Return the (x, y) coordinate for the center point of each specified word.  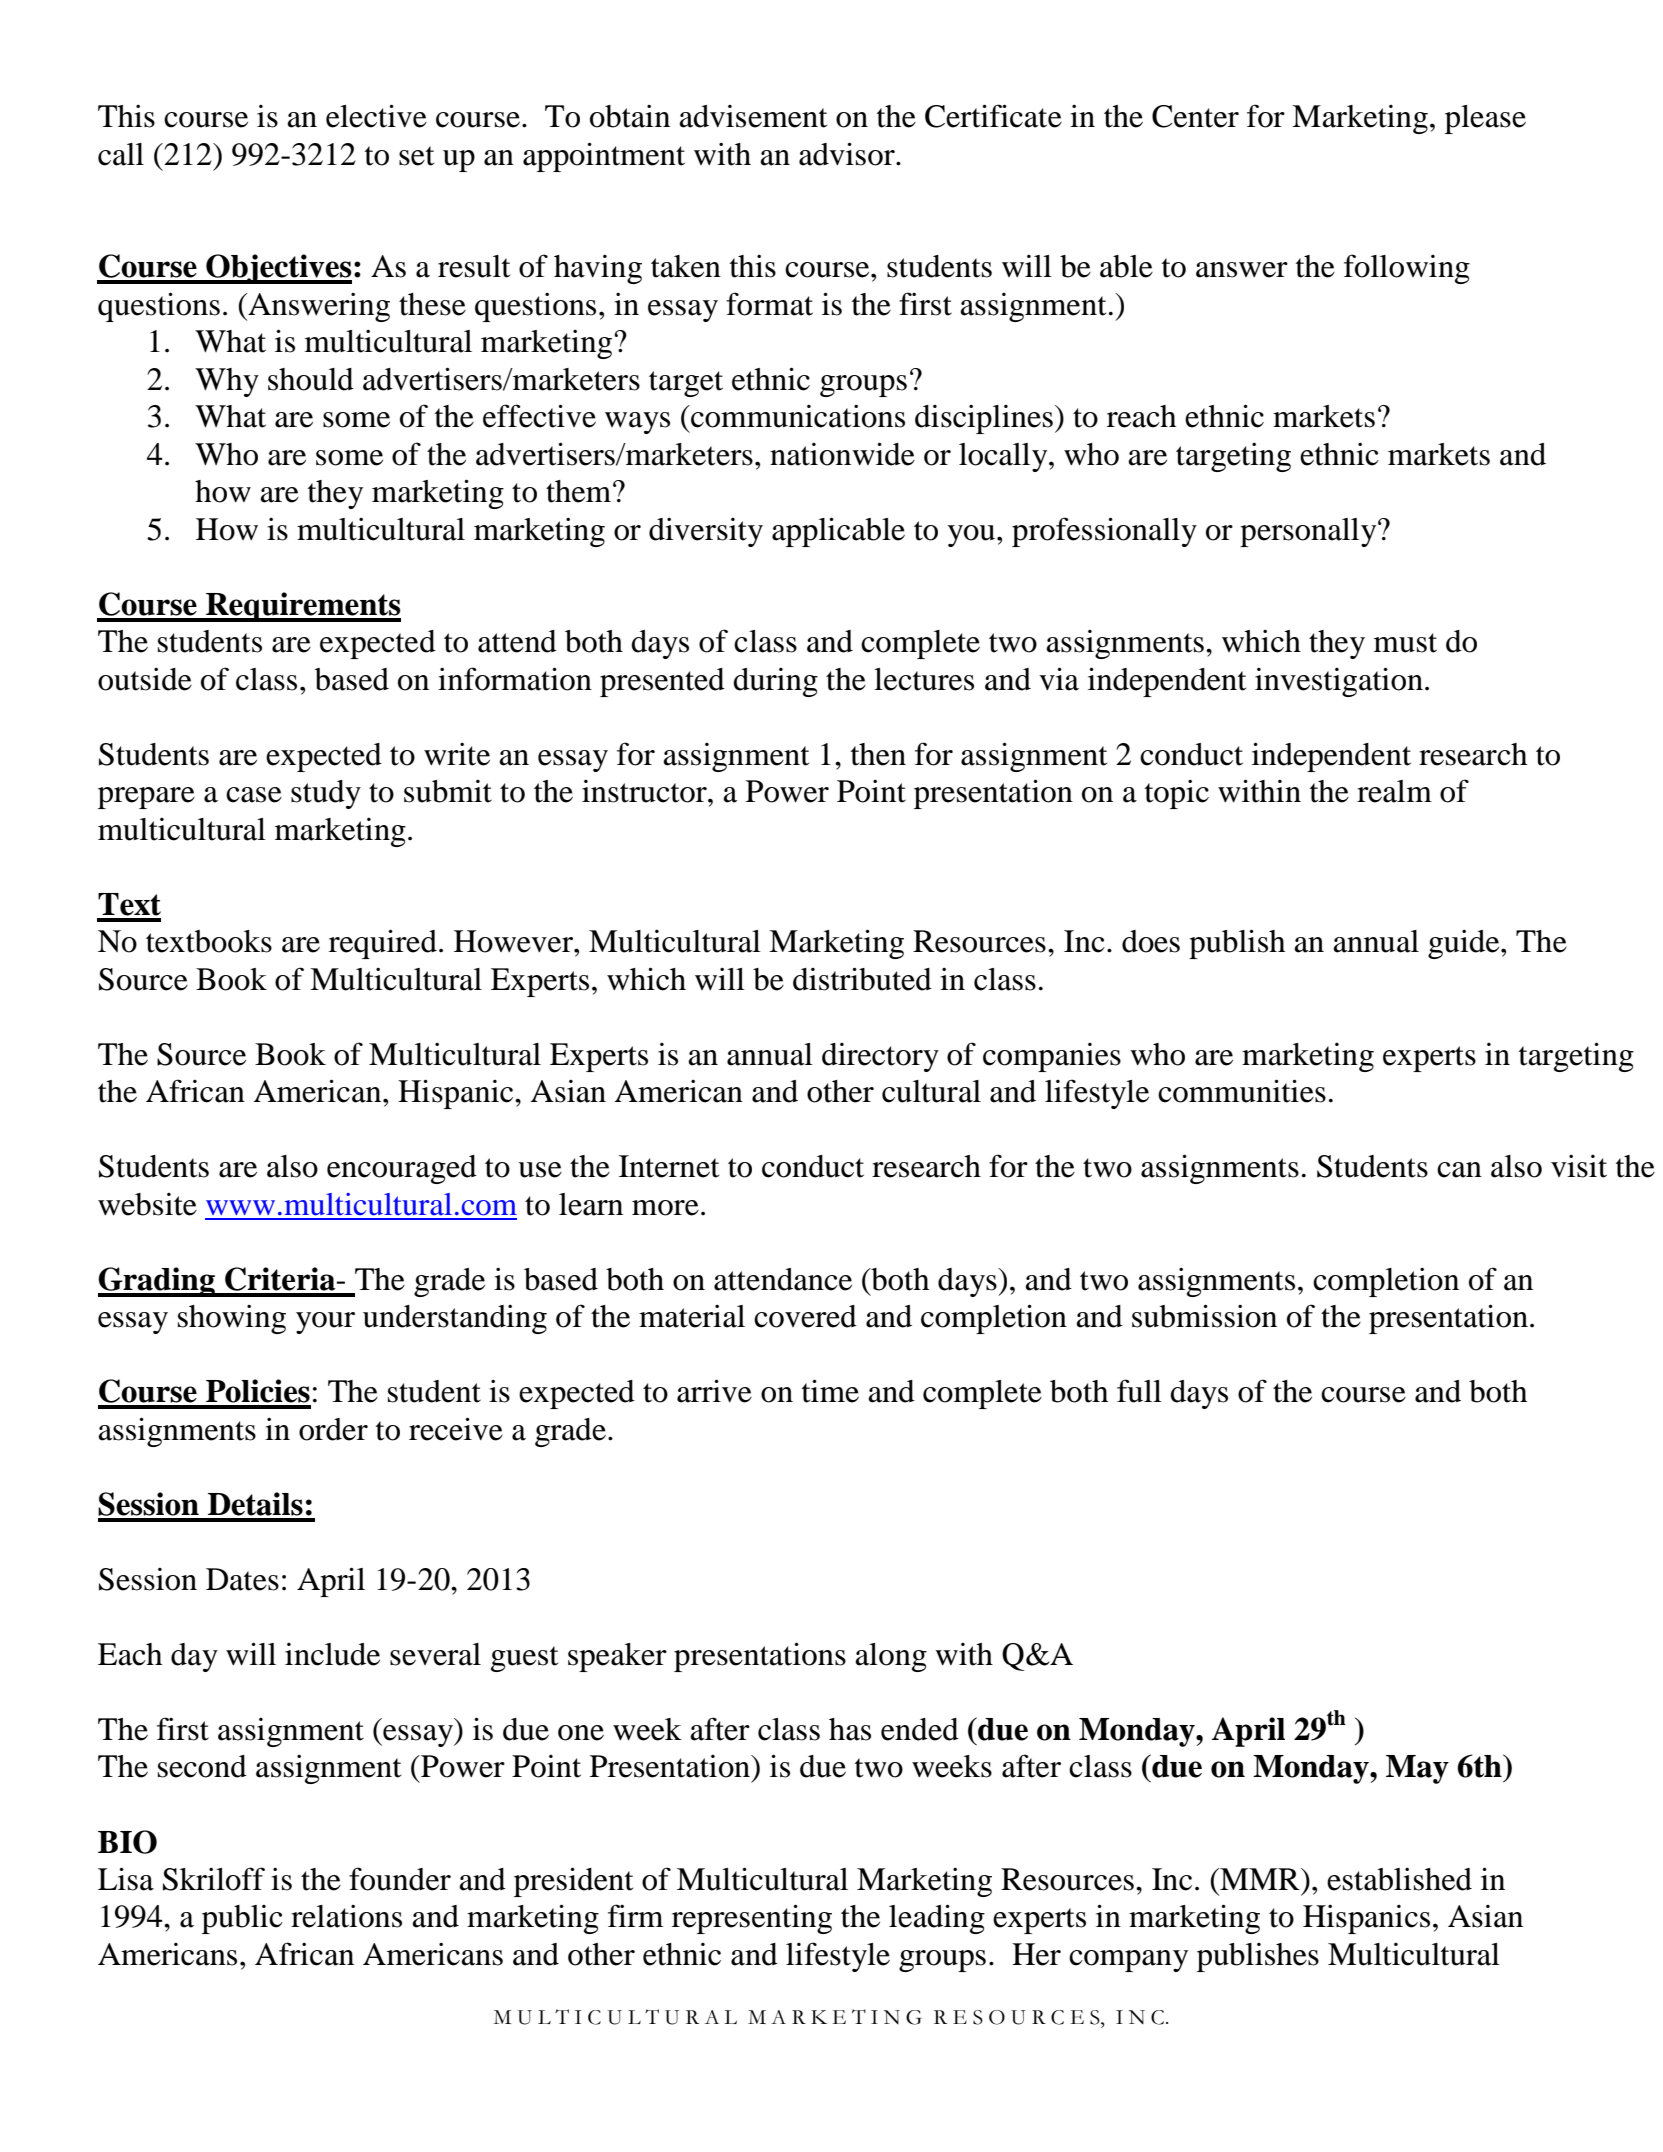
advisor (848, 154)
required (383, 944)
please (1485, 119)
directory (880, 1057)
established (1399, 1879)
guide (1465, 944)
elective (376, 116)
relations (346, 1916)
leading (937, 1919)
